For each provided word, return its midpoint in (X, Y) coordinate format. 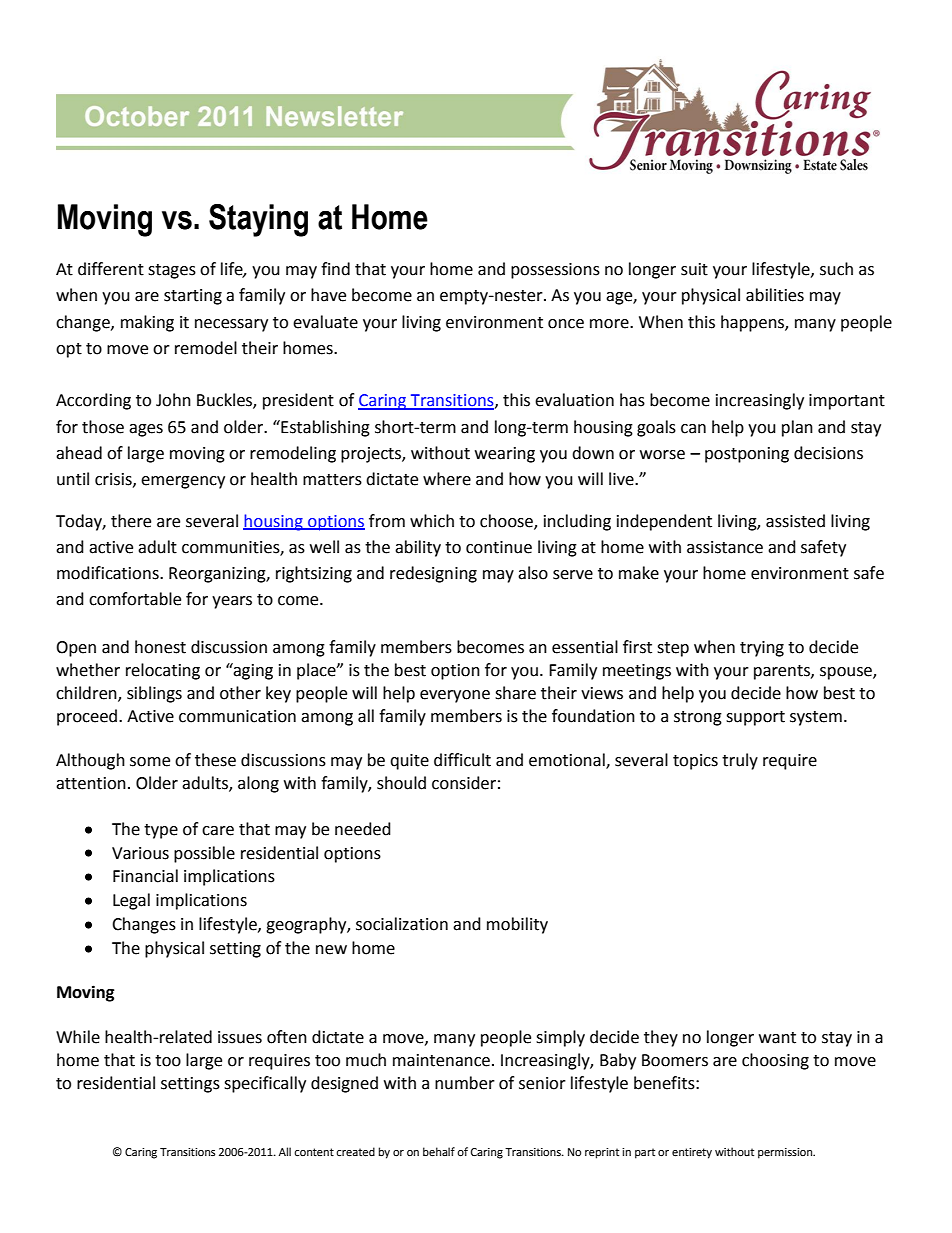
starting (193, 297)
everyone (455, 696)
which (432, 521)
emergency (183, 482)
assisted (795, 521)
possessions (555, 271)
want (777, 1038)
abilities (775, 295)
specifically (265, 1084)
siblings (154, 694)
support (755, 718)
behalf (439, 1152)
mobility (517, 925)
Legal (131, 901)
